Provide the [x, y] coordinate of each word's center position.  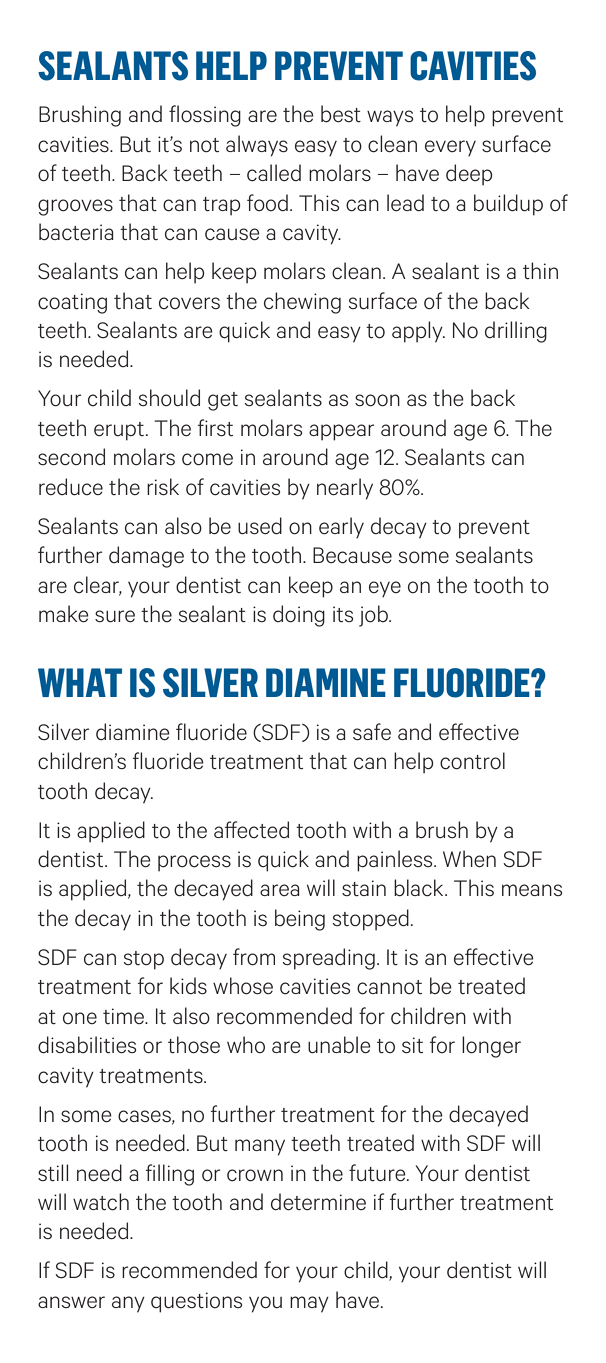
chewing [302, 303]
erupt [119, 431]
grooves [75, 207]
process [194, 863]
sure [115, 616]
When [469, 859]
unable [339, 1045]
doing [299, 616]
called [274, 173]
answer [71, 1302]
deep [469, 175]
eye [385, 589]
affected [251, 830]
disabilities [87, 1045]
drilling [516, 332]
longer [491, 1047]
